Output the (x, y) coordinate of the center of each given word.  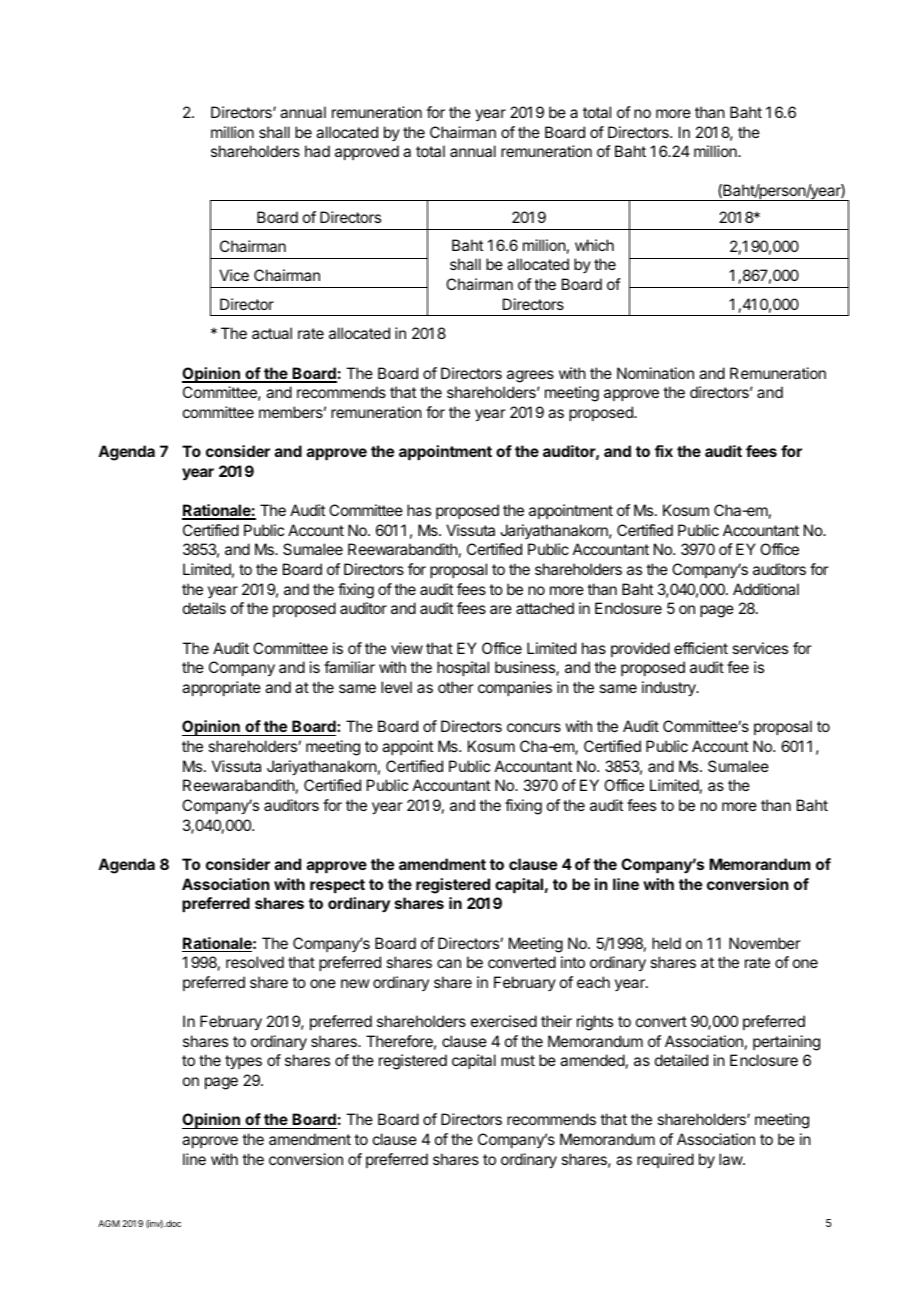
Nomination (655, 373)
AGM (109, 1223)
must (518, 1060)
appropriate (221, 688)
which (594, 245)
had (317, 151)
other (456, 687)
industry (670, 689)
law (731, 1159)
